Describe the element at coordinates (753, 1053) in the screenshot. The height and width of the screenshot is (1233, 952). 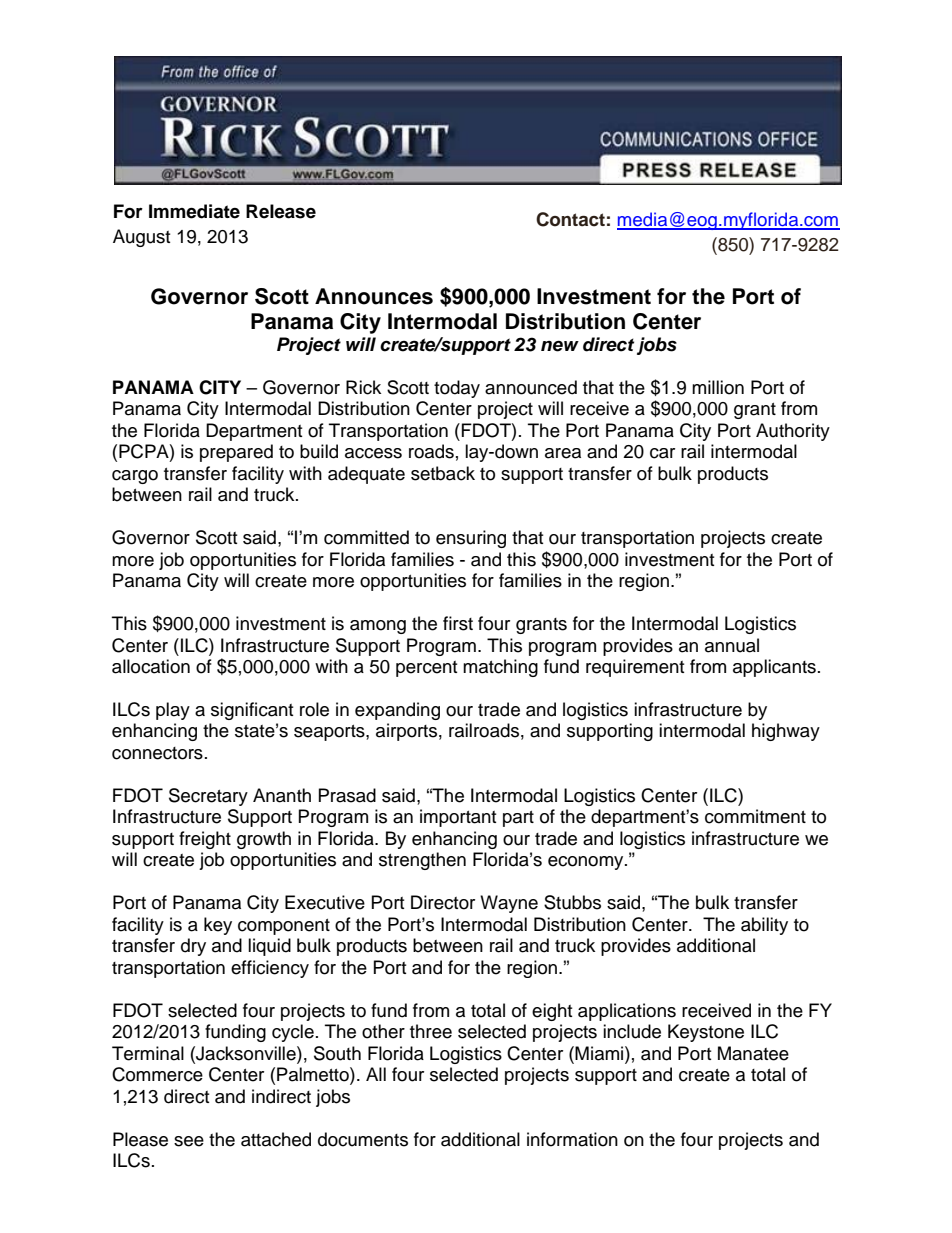
I see `Manatee` at that location.
